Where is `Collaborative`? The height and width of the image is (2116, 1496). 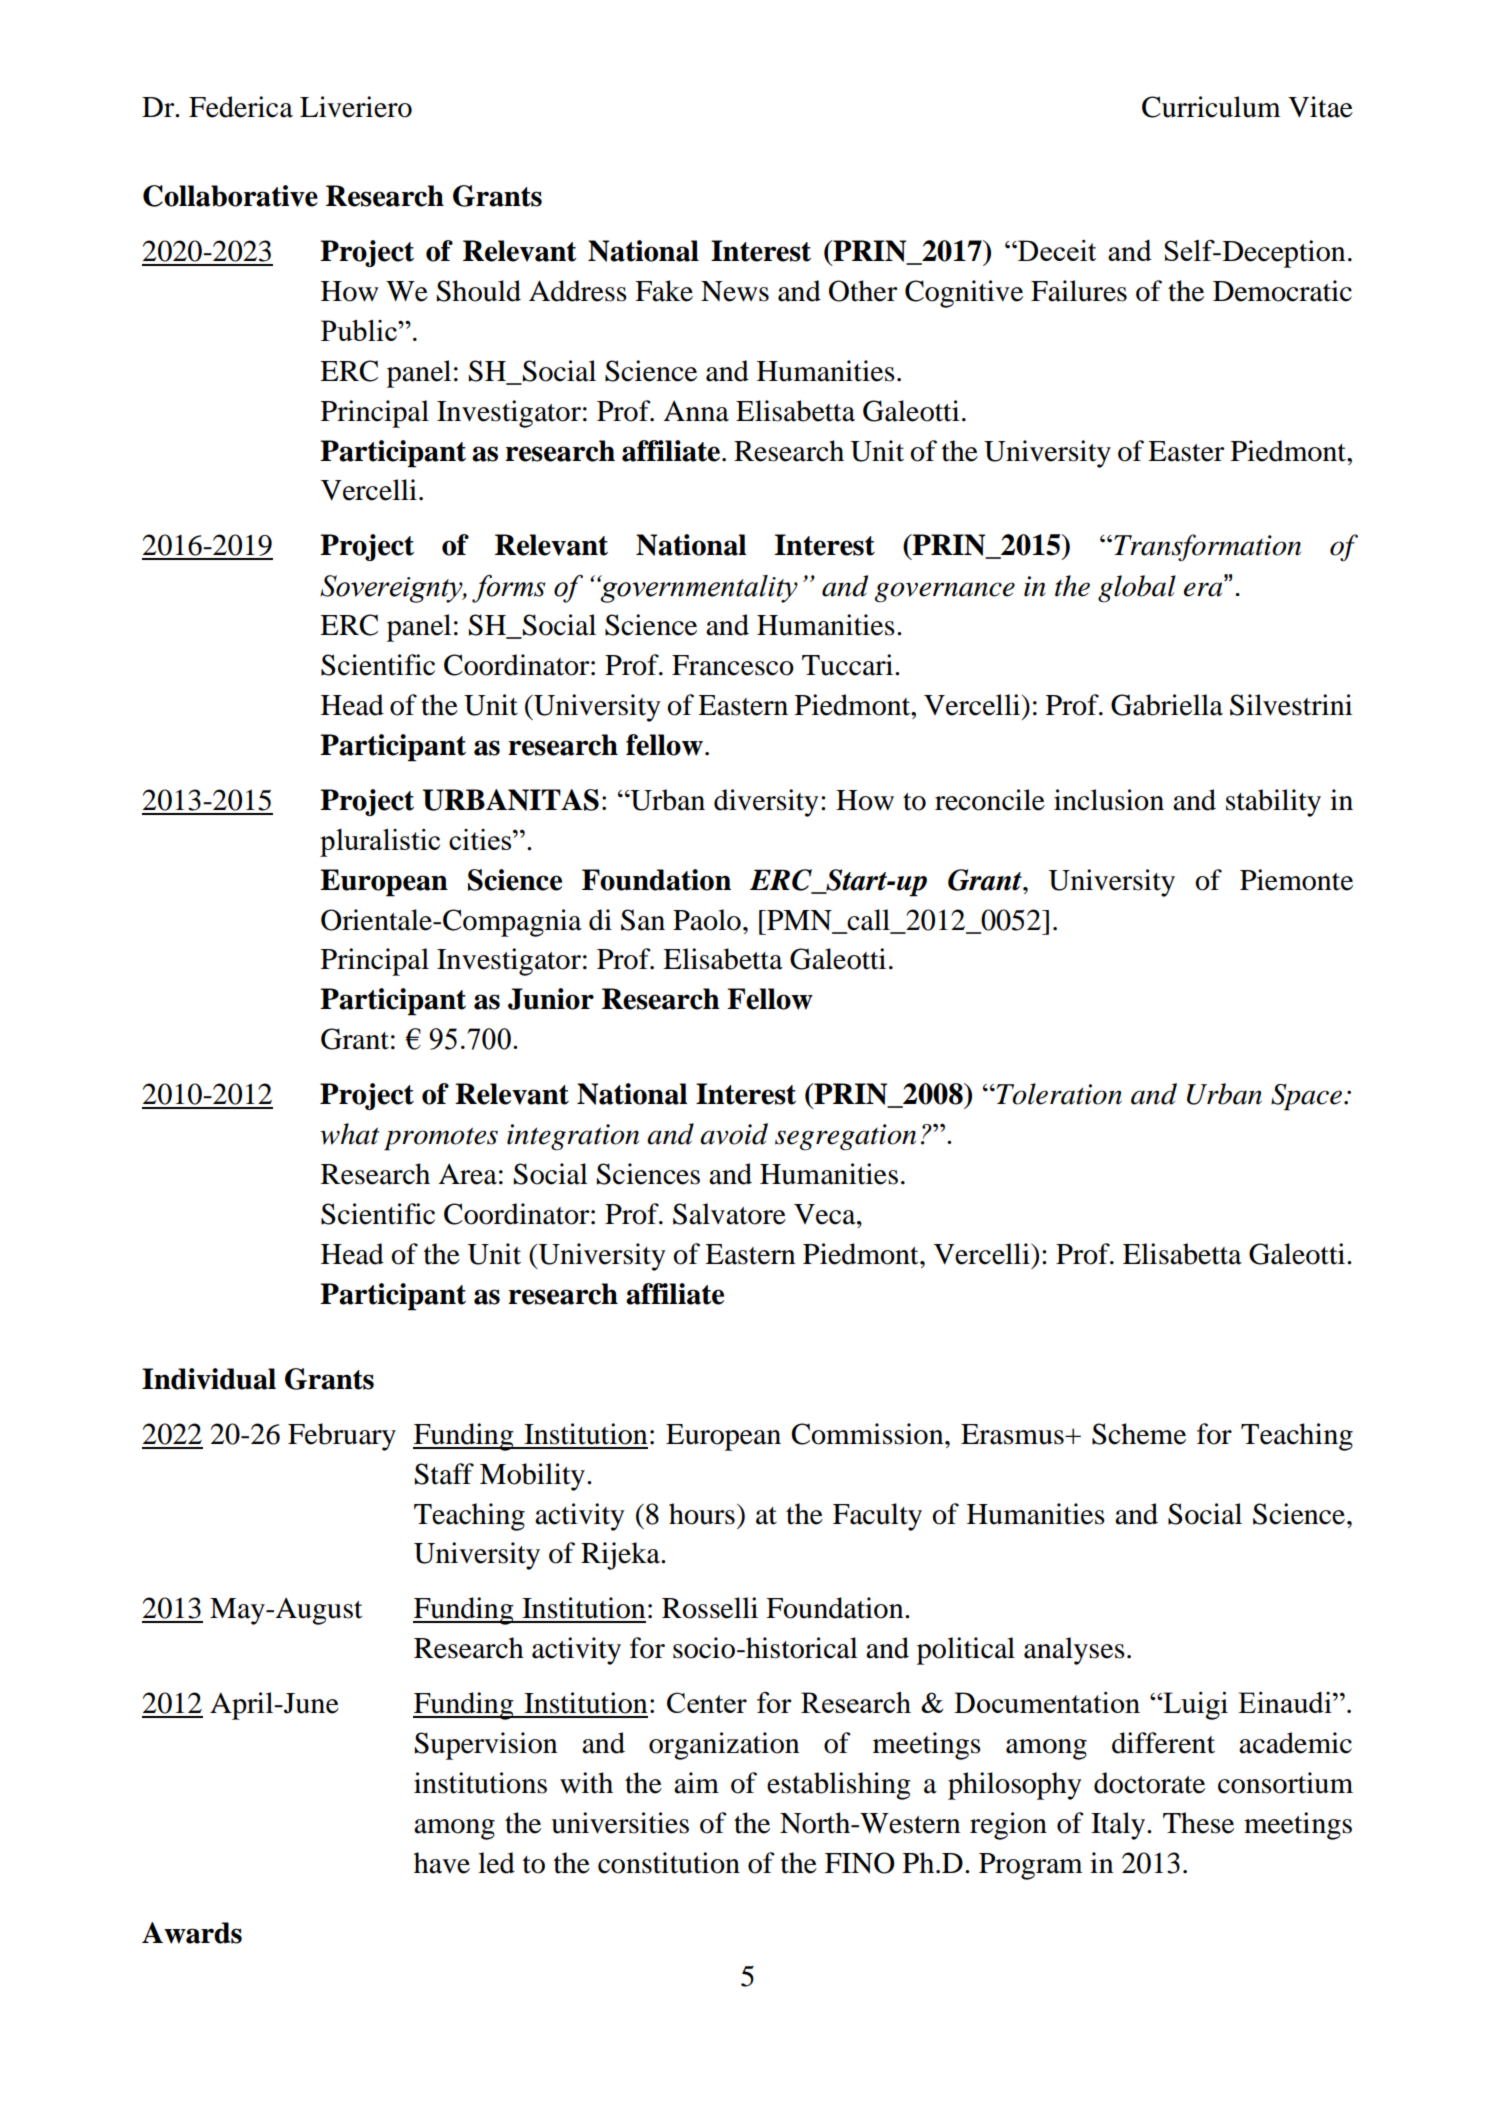 Collaborative is located at coordinates (230, 196).
